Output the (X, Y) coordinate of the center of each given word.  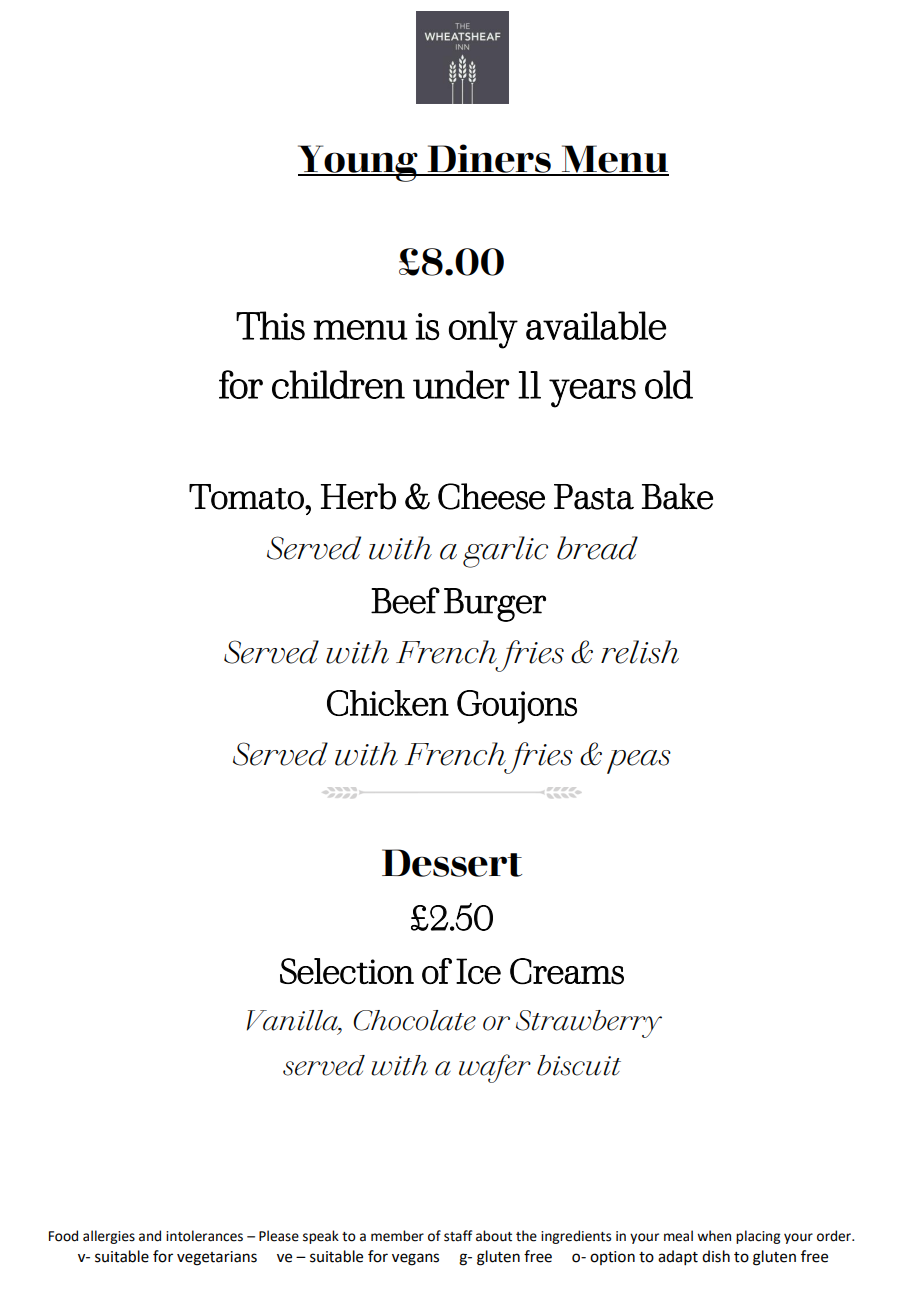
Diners (489, 159)
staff (458, 1236)
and (150, 1236)
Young (359, 163)
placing (758, 1237)
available (596, 325)
